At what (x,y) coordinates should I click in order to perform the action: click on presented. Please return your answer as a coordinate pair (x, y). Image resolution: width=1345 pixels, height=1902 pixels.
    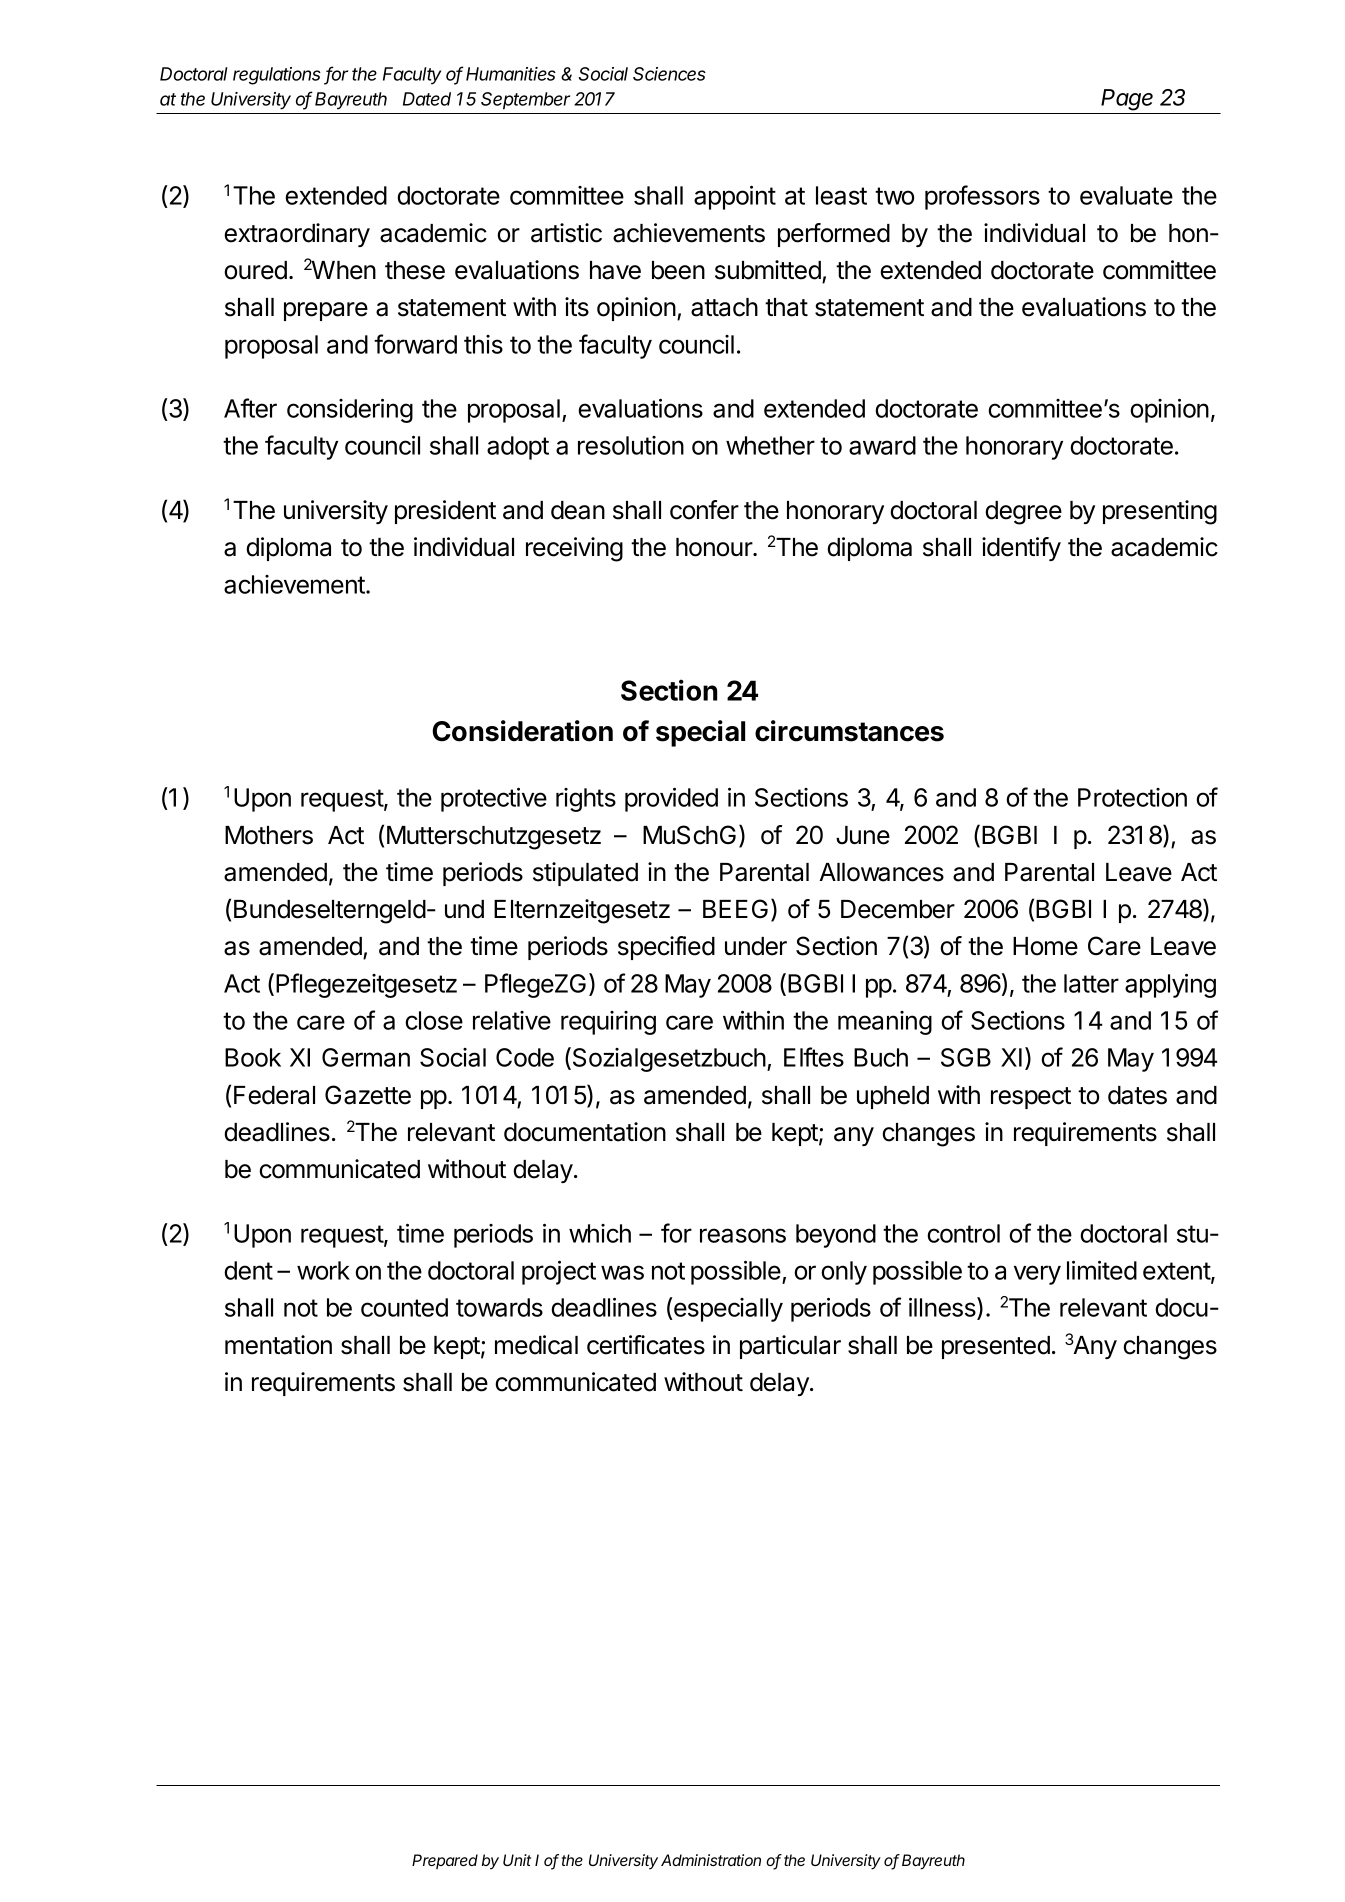
    Looking at the image, I should click on (996, 1347).
